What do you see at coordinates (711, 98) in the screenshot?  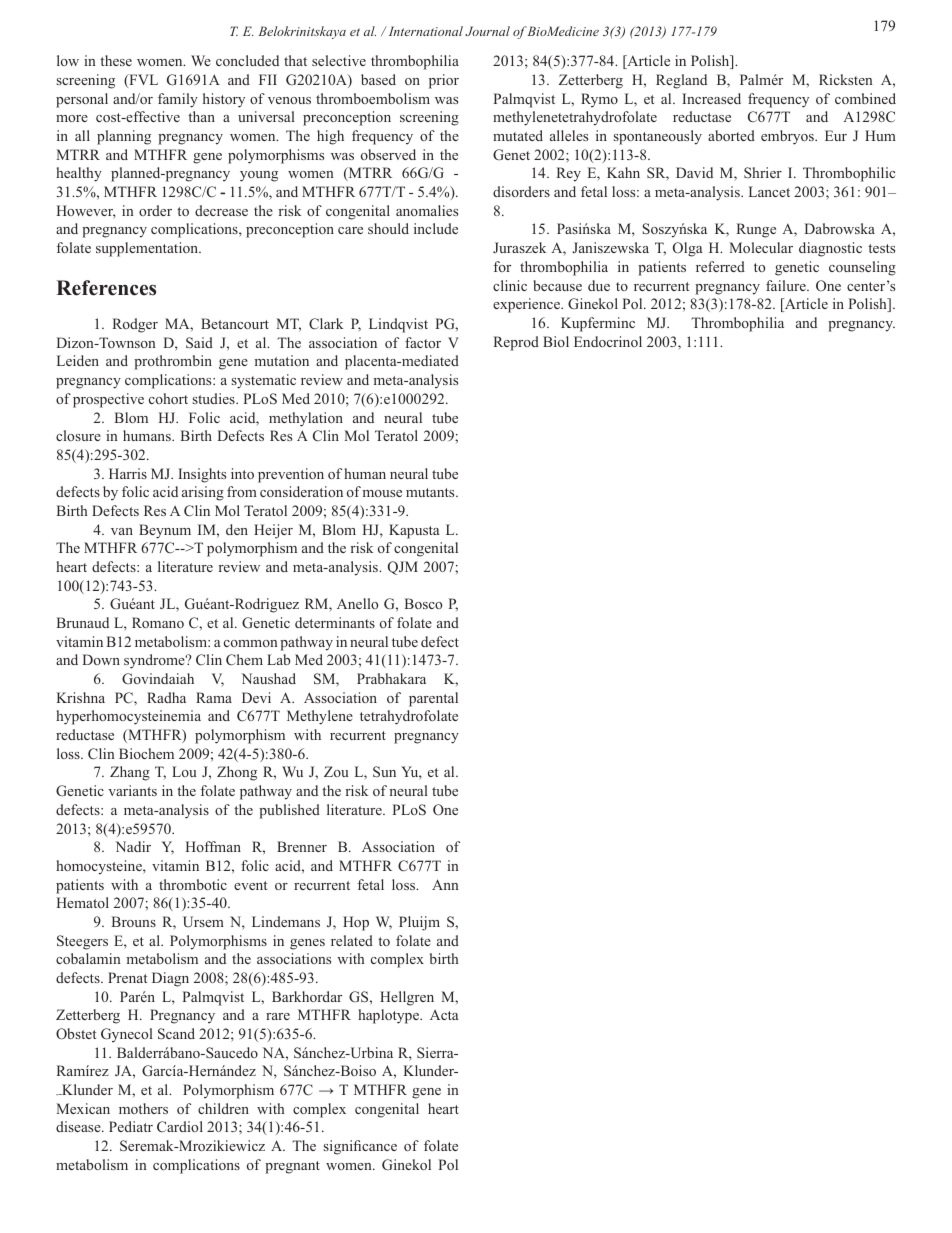 I see `Increased` at bounding box center [711, 98].
